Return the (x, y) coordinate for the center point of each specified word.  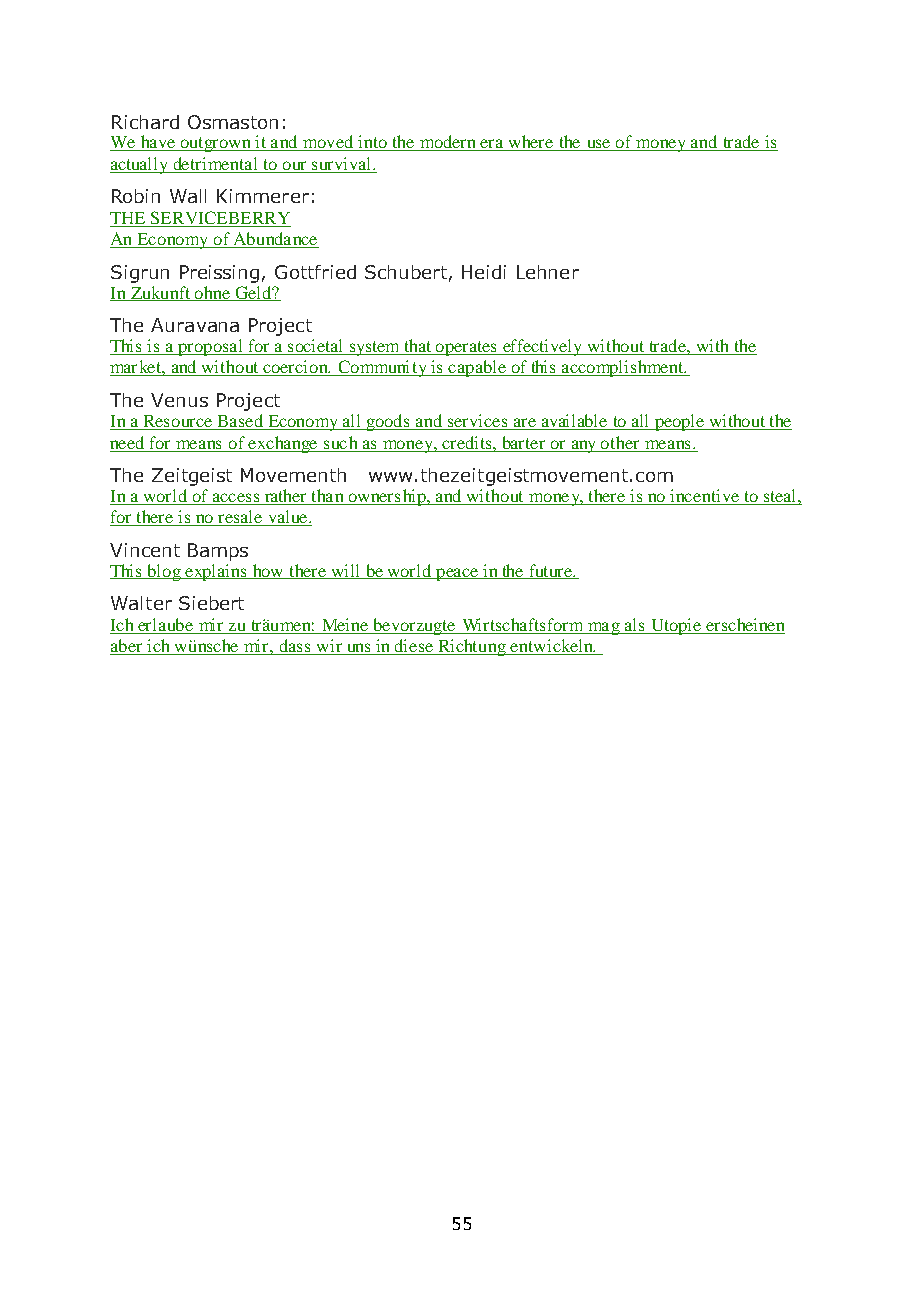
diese (413, 647)
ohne (212, 293)
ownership (387, 497)
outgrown (216, 144)
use (598, 145)
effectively (543, 347)
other (620, 442)
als (634, 624)
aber (127, 647)
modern (448, 143)
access (236, 499)
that (418, 345)
